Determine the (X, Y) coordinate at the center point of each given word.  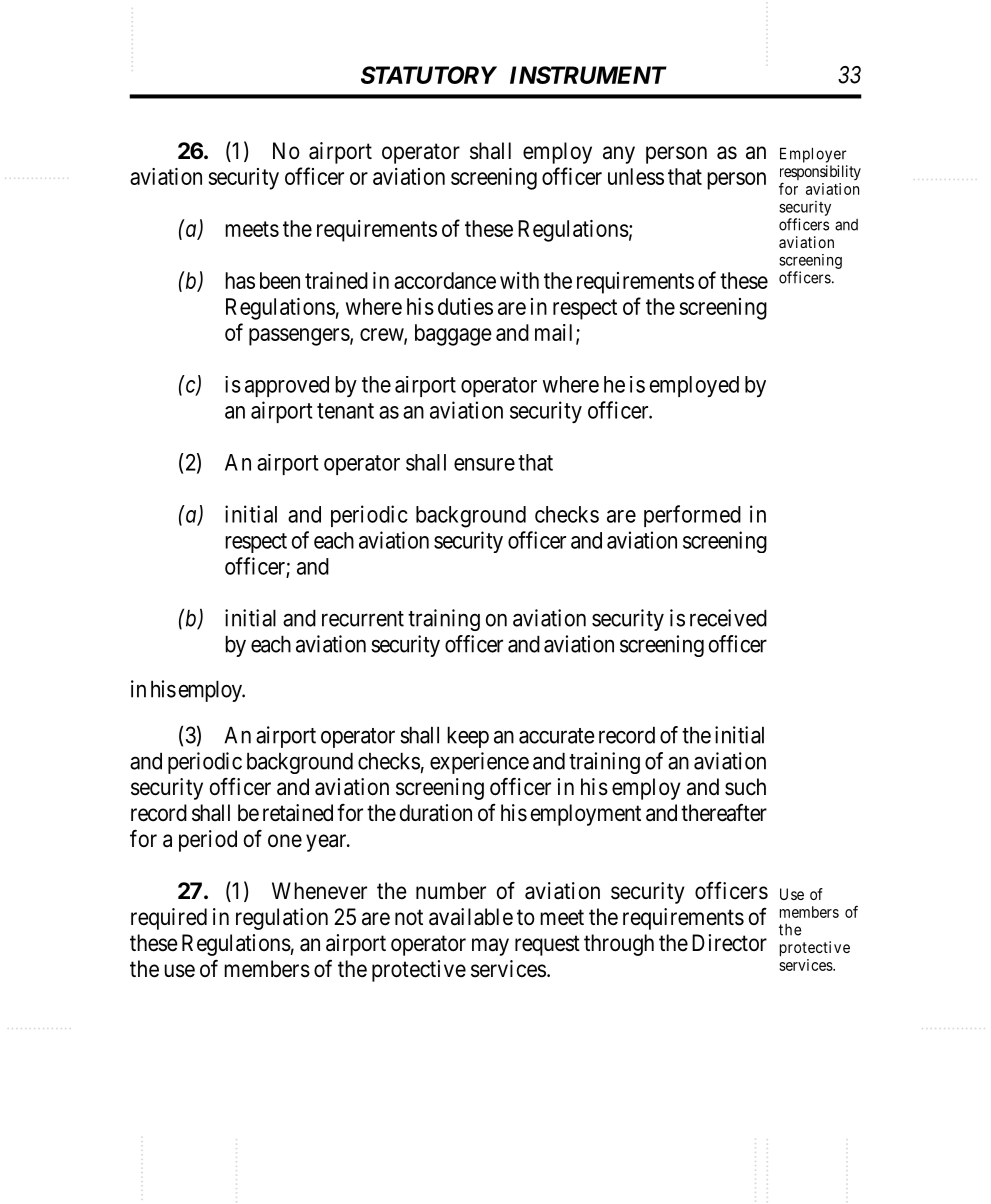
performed (692, 516)
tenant (345, 411)
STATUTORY (429, 75)
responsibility (820, 174)
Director (729, 943)
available (471, 917)
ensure (484, 464)
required (169, 919)
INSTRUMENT (588, 75)
